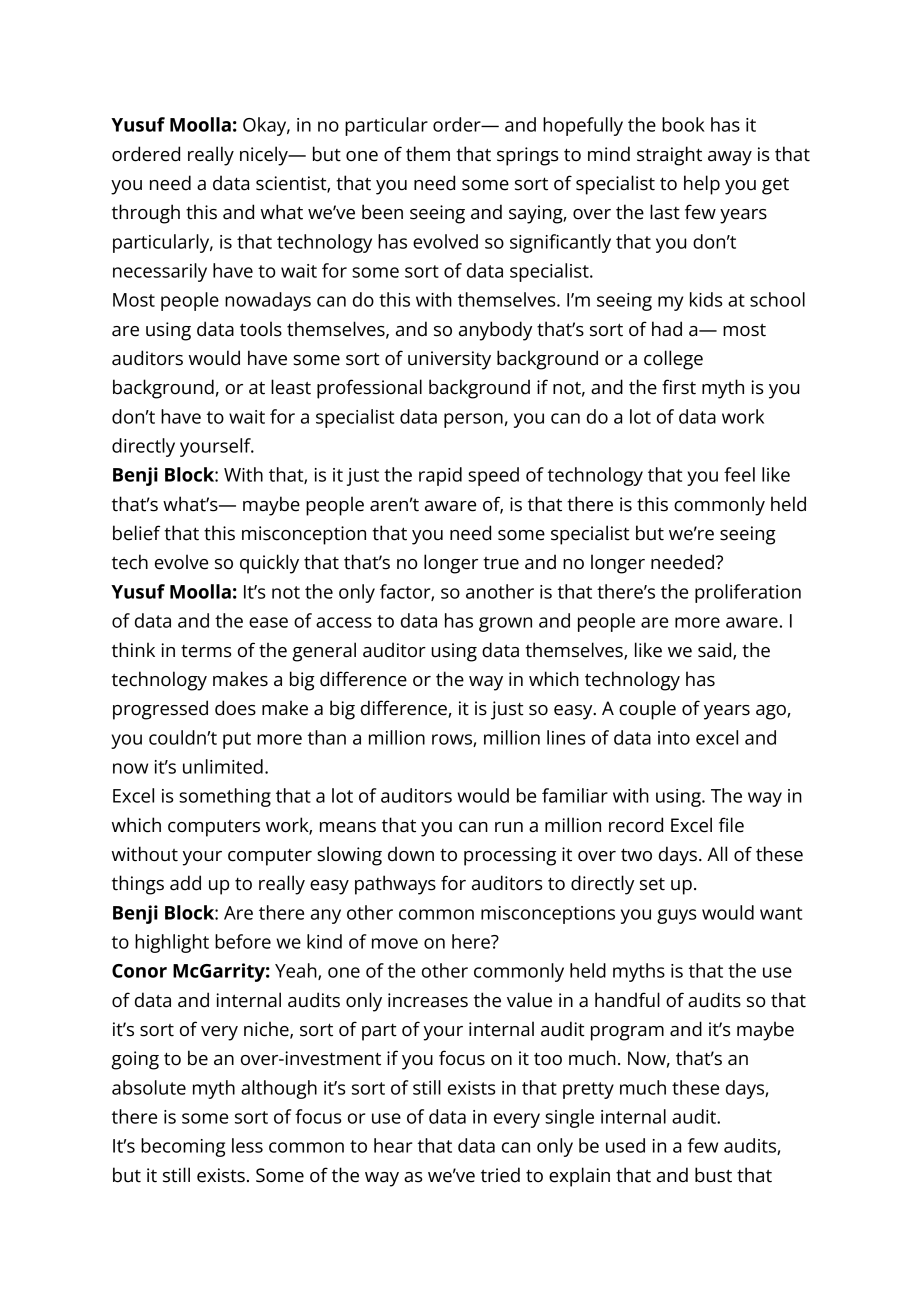 Image resolution: width=924 pixels, height=1307 pixels. I want to click on becoming, so click(183, 1147).
